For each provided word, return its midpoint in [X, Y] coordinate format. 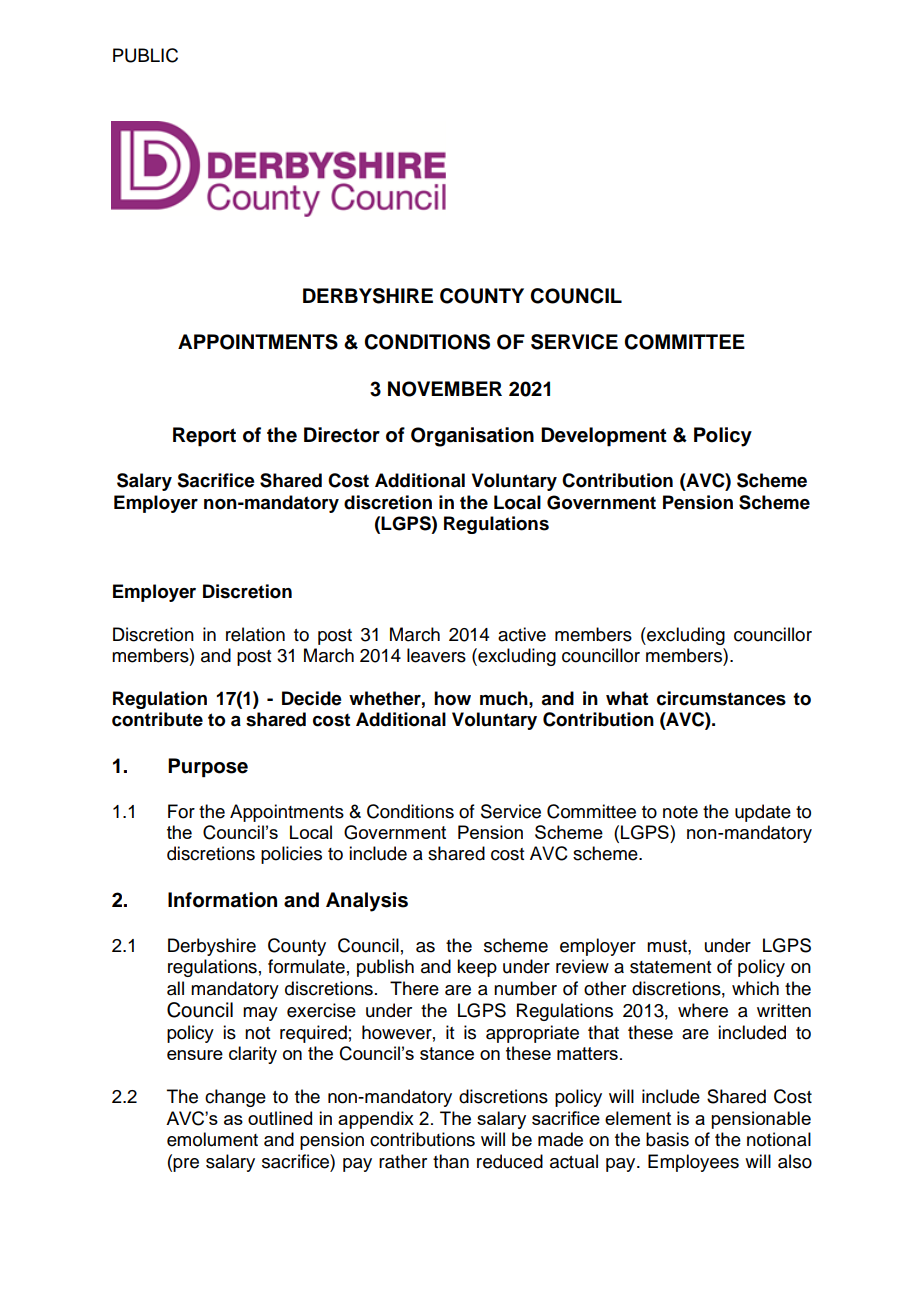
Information [222, 900]
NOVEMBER [445, 389]
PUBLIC [145, 55]
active [522, 634]
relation [255, 634]
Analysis [367, 902]
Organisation [472, 437]
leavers [436, 655]
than [451, 1161]
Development [604, 437]
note [680, 812]
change [235, 1098]
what [627, 698]
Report [204, 437]
